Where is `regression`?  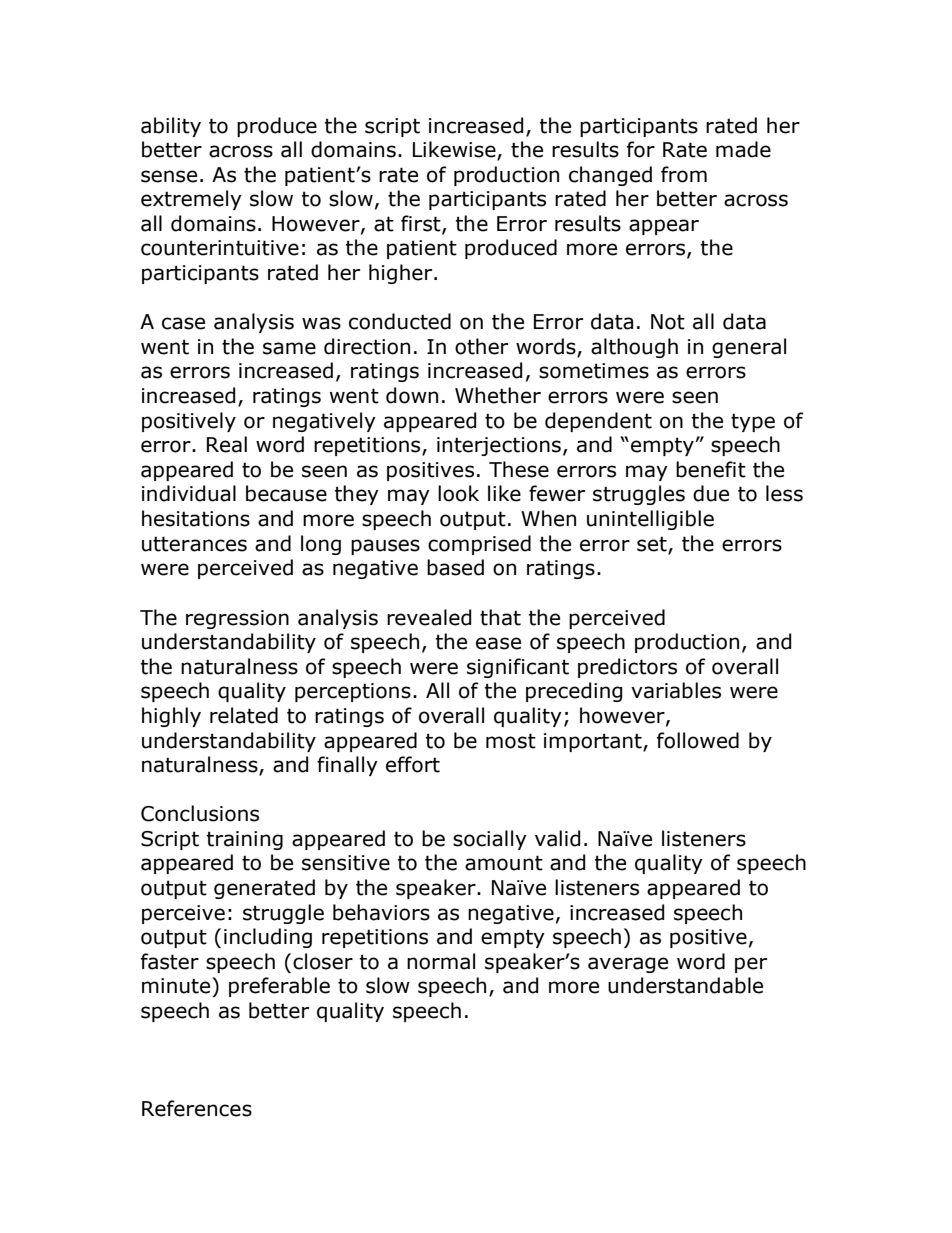 regression is located at coordinates (237, 619).
